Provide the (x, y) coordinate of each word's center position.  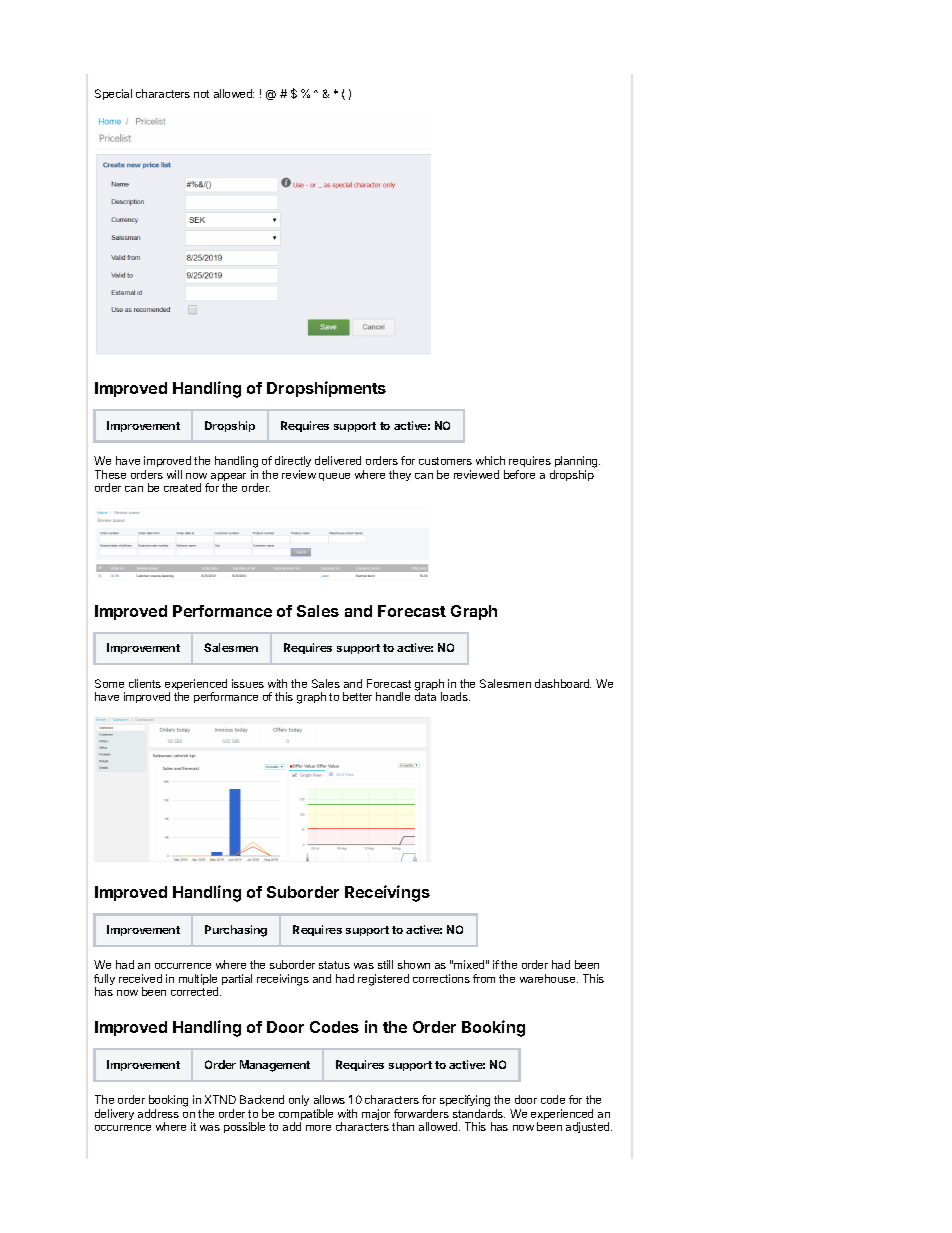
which (490, 460)
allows (329, 1099)
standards (479, 1113)
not (201, 94)
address (158, 1113)
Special (113, 94)
